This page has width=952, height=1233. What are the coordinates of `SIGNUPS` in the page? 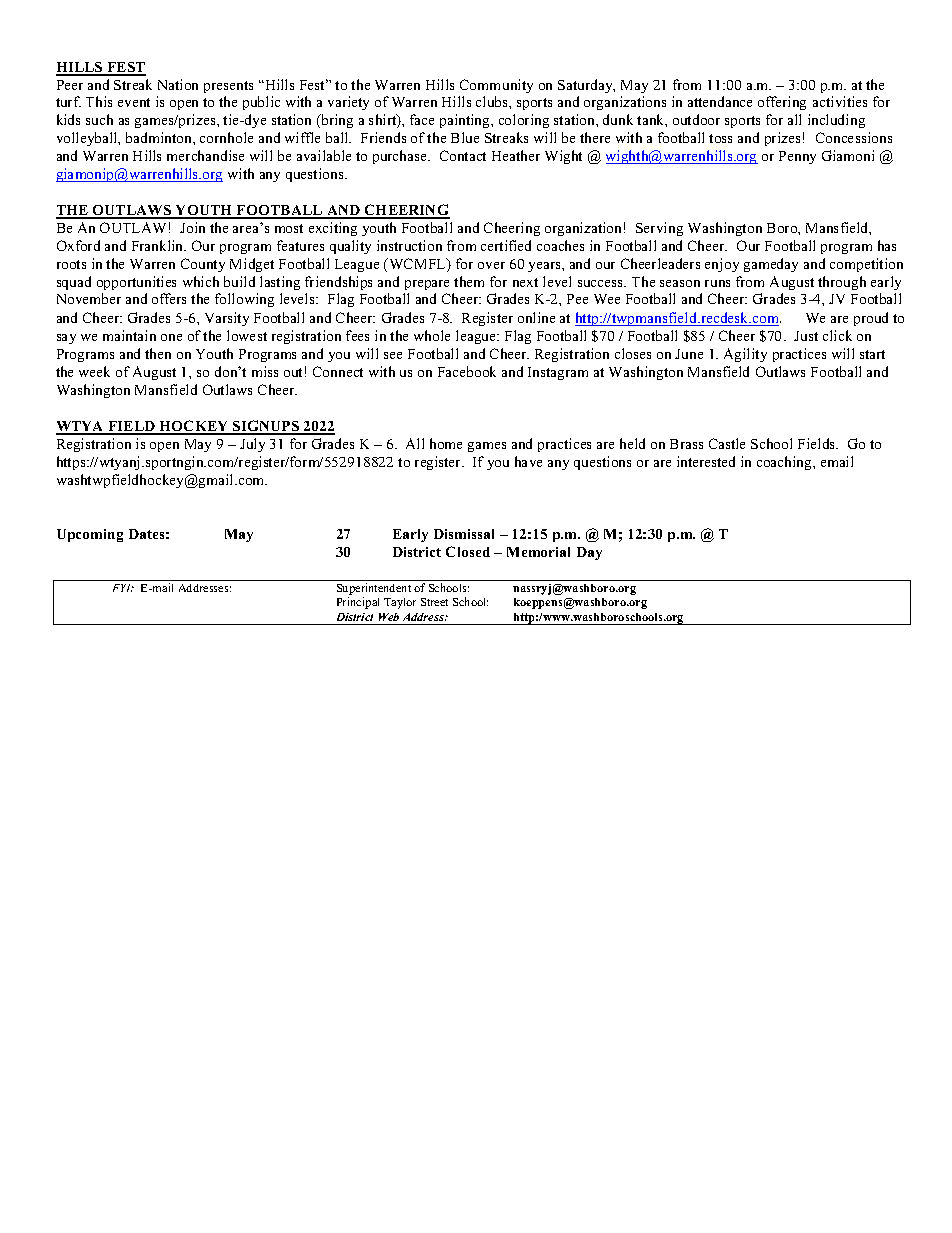 It's located at (266, 427).
